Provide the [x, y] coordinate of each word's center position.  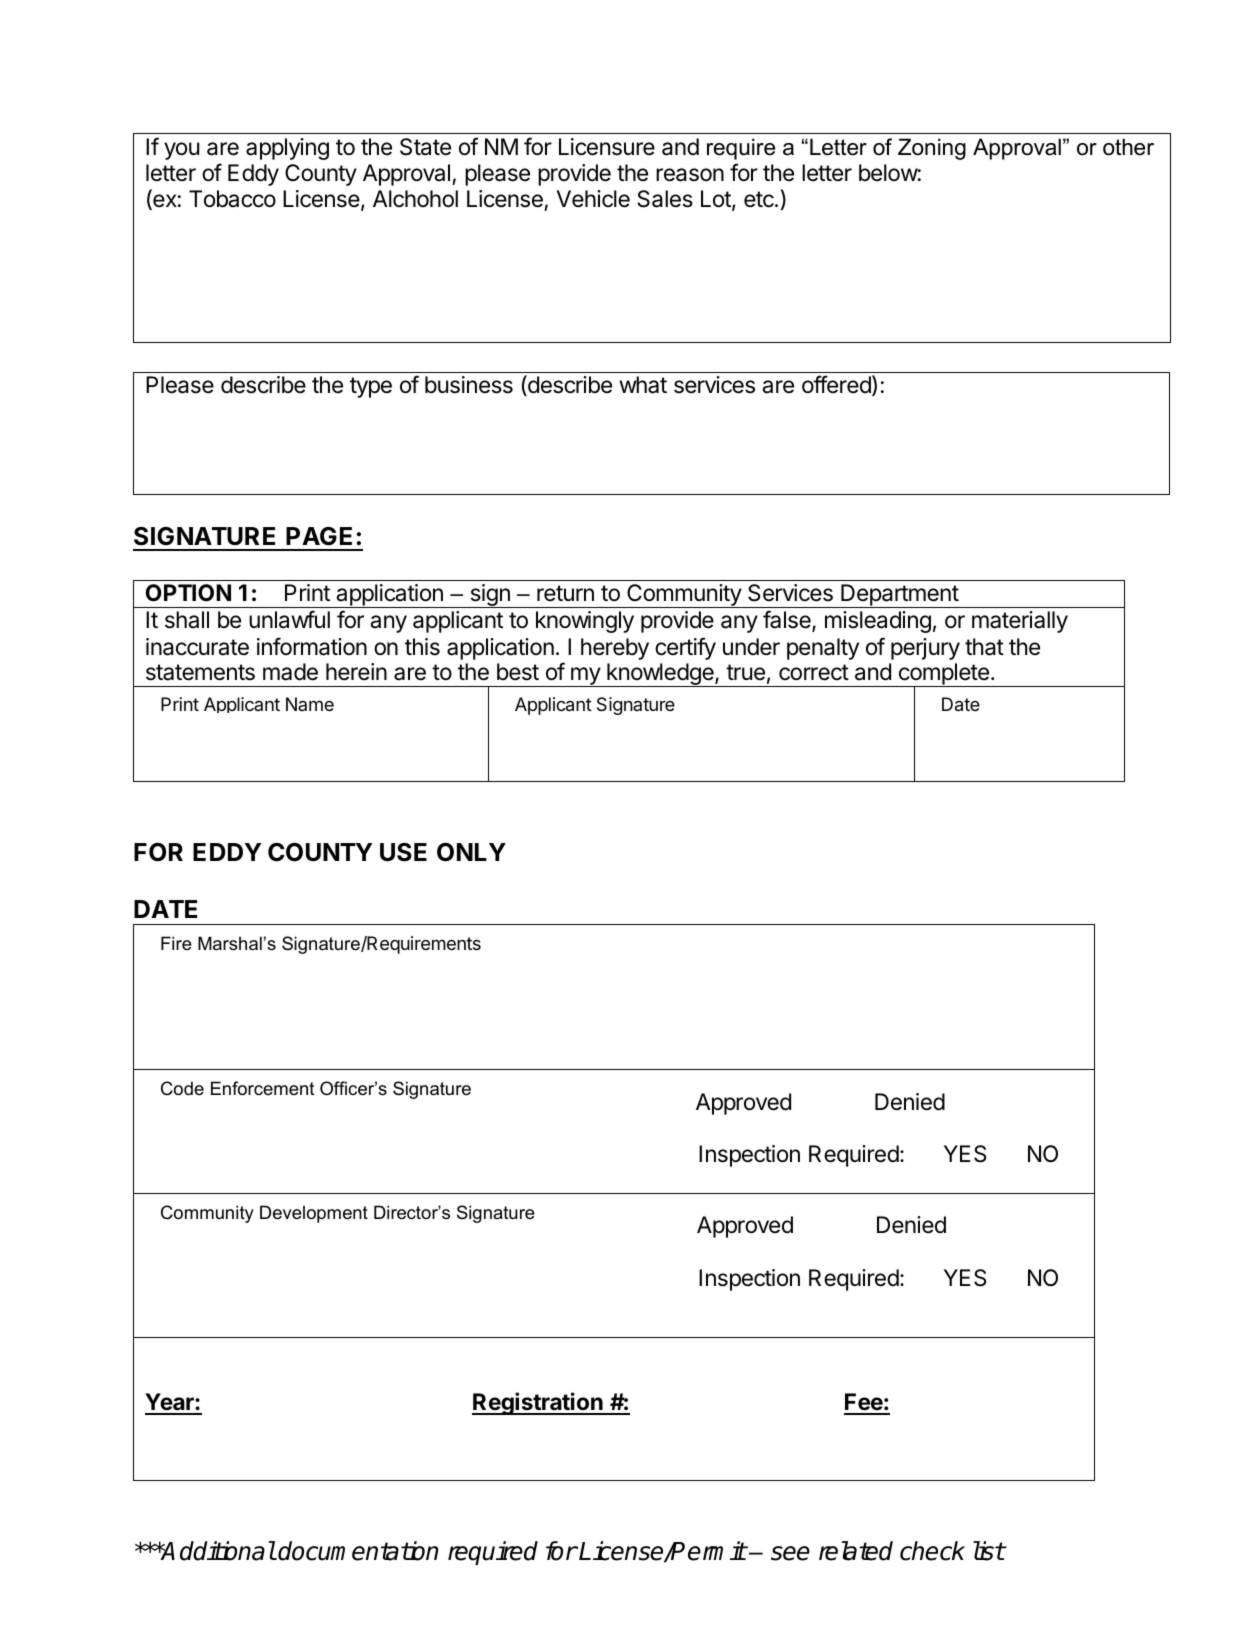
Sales [665, 199]
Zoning [932, 149]
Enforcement [262, 1088]
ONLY [471, 852]
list [989, 1551]
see [790, 1553]
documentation [358, 1551]
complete [943, 675]
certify [685, 648]
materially [1020, 622]
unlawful [289, 619]
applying [287, 149]
